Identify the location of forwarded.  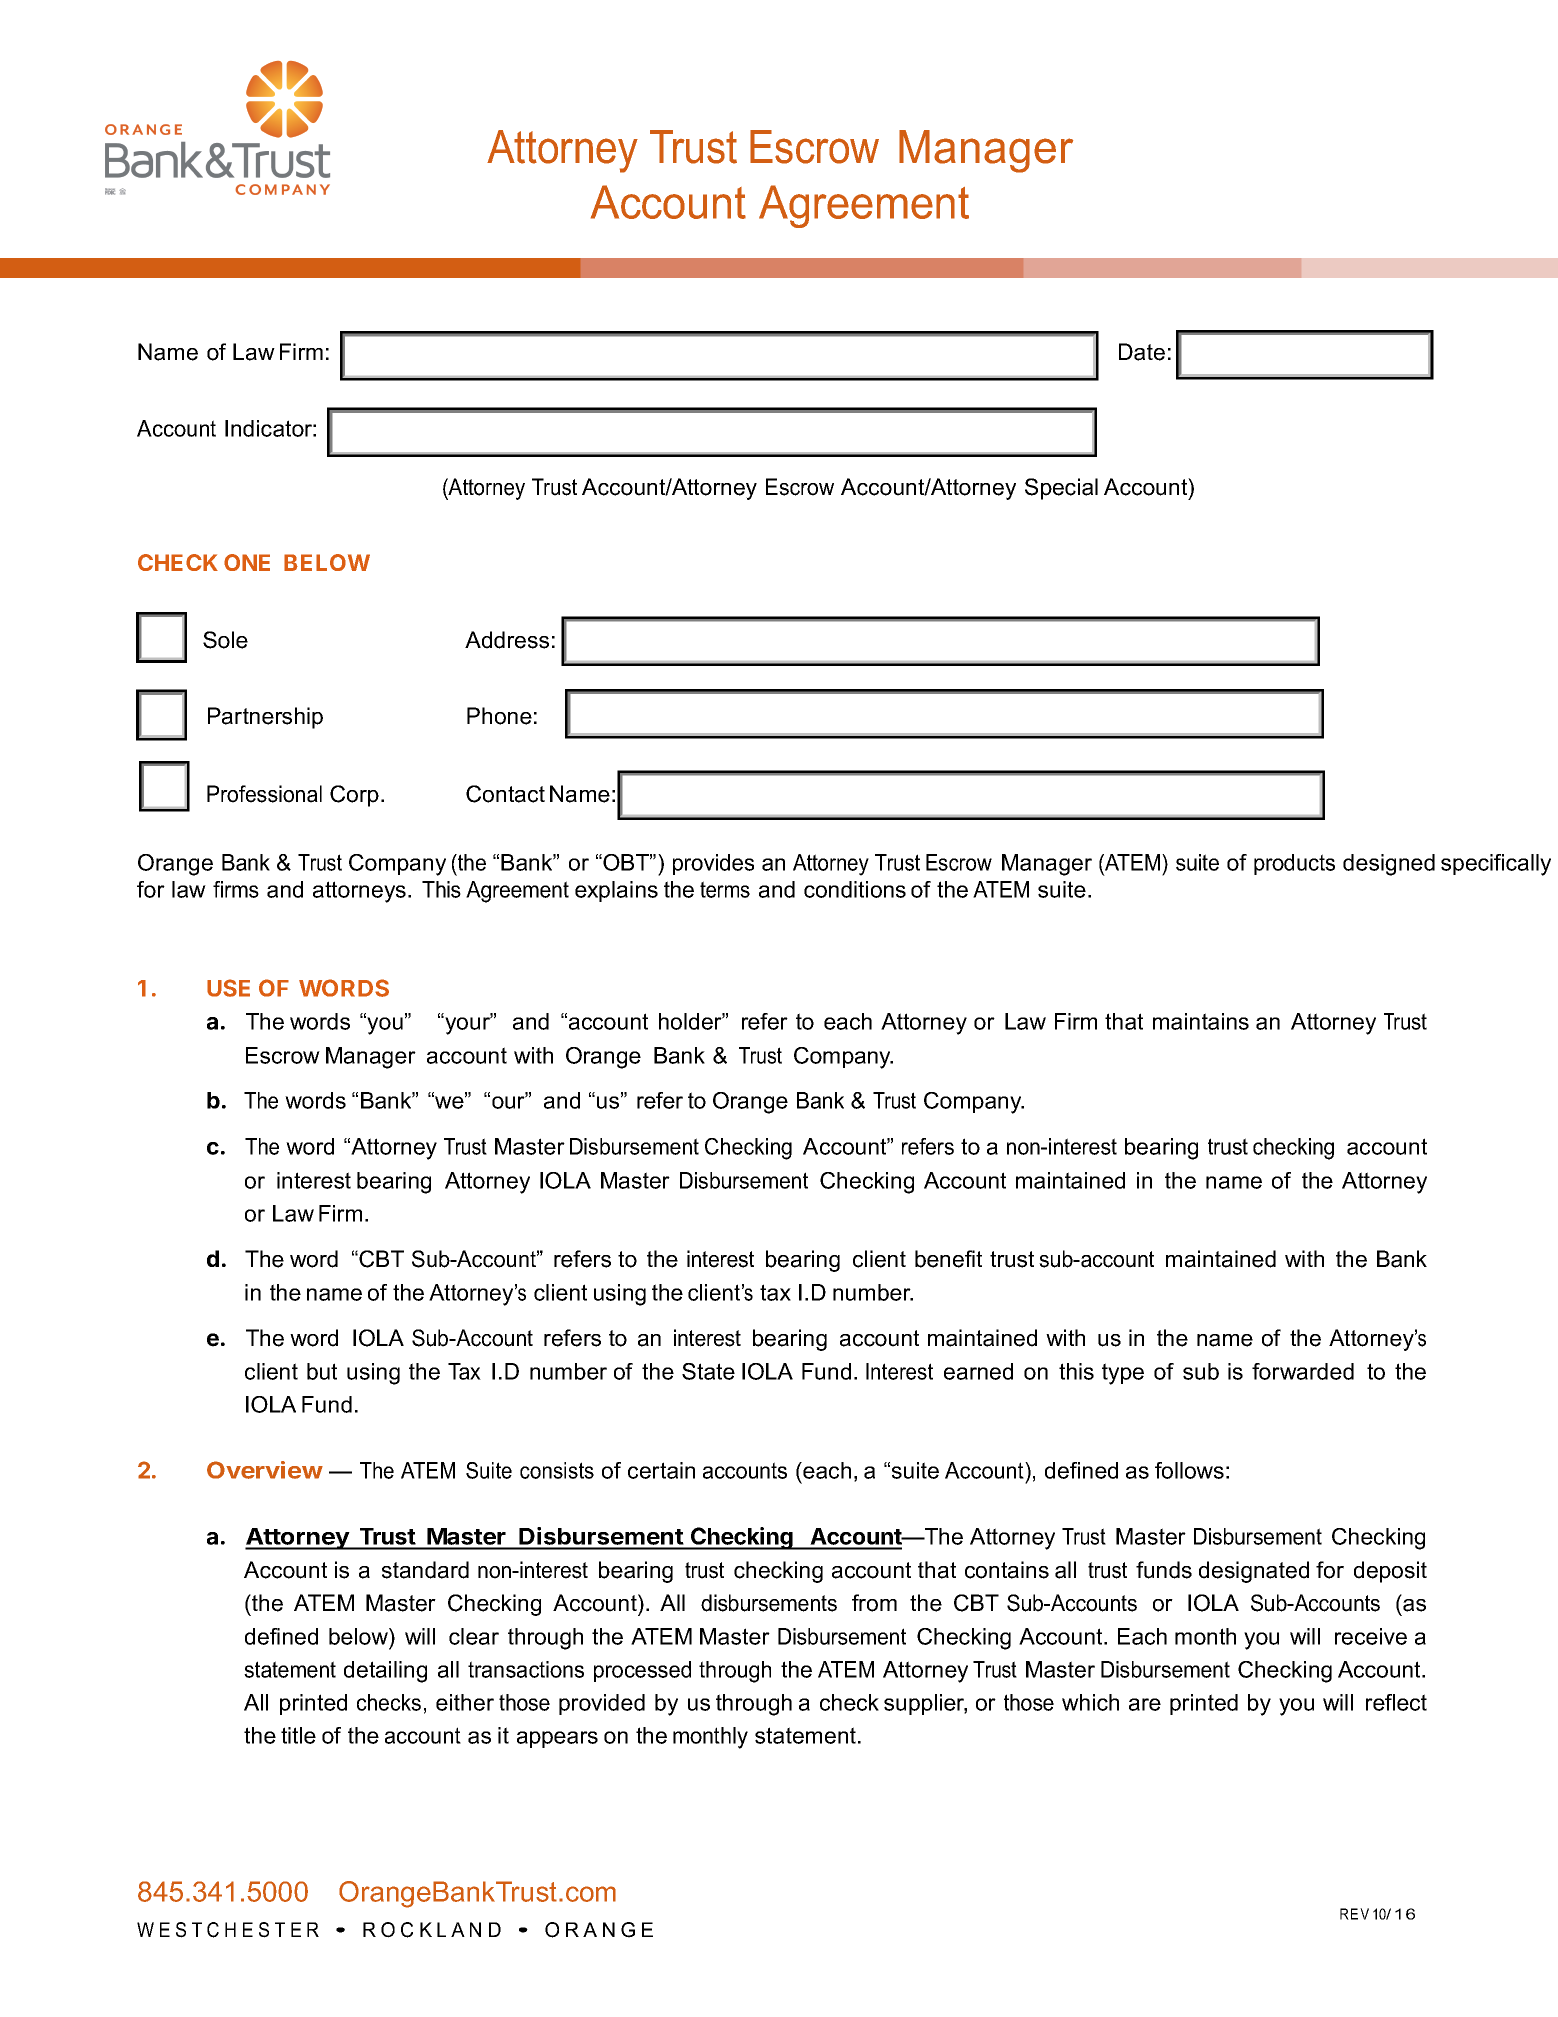
(1303, 1371).
